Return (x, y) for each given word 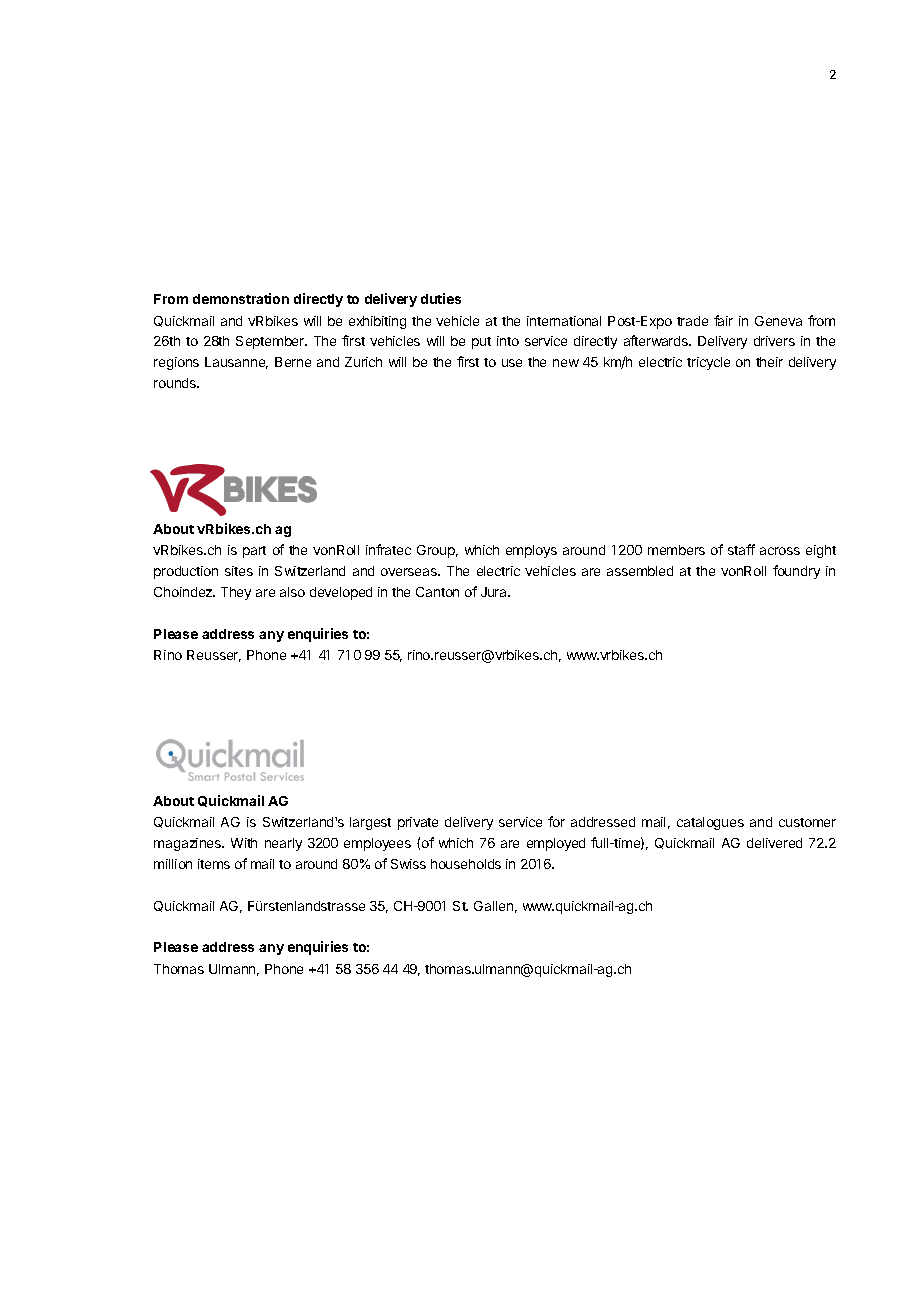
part (254, 552)
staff (741, 549)
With (244, 843)
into (508, 341)
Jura (495, 592)
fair (723, 320)
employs (531, 551)
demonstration (241, 298)
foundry (796, 572)
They (236, 593)
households (466, 864)
